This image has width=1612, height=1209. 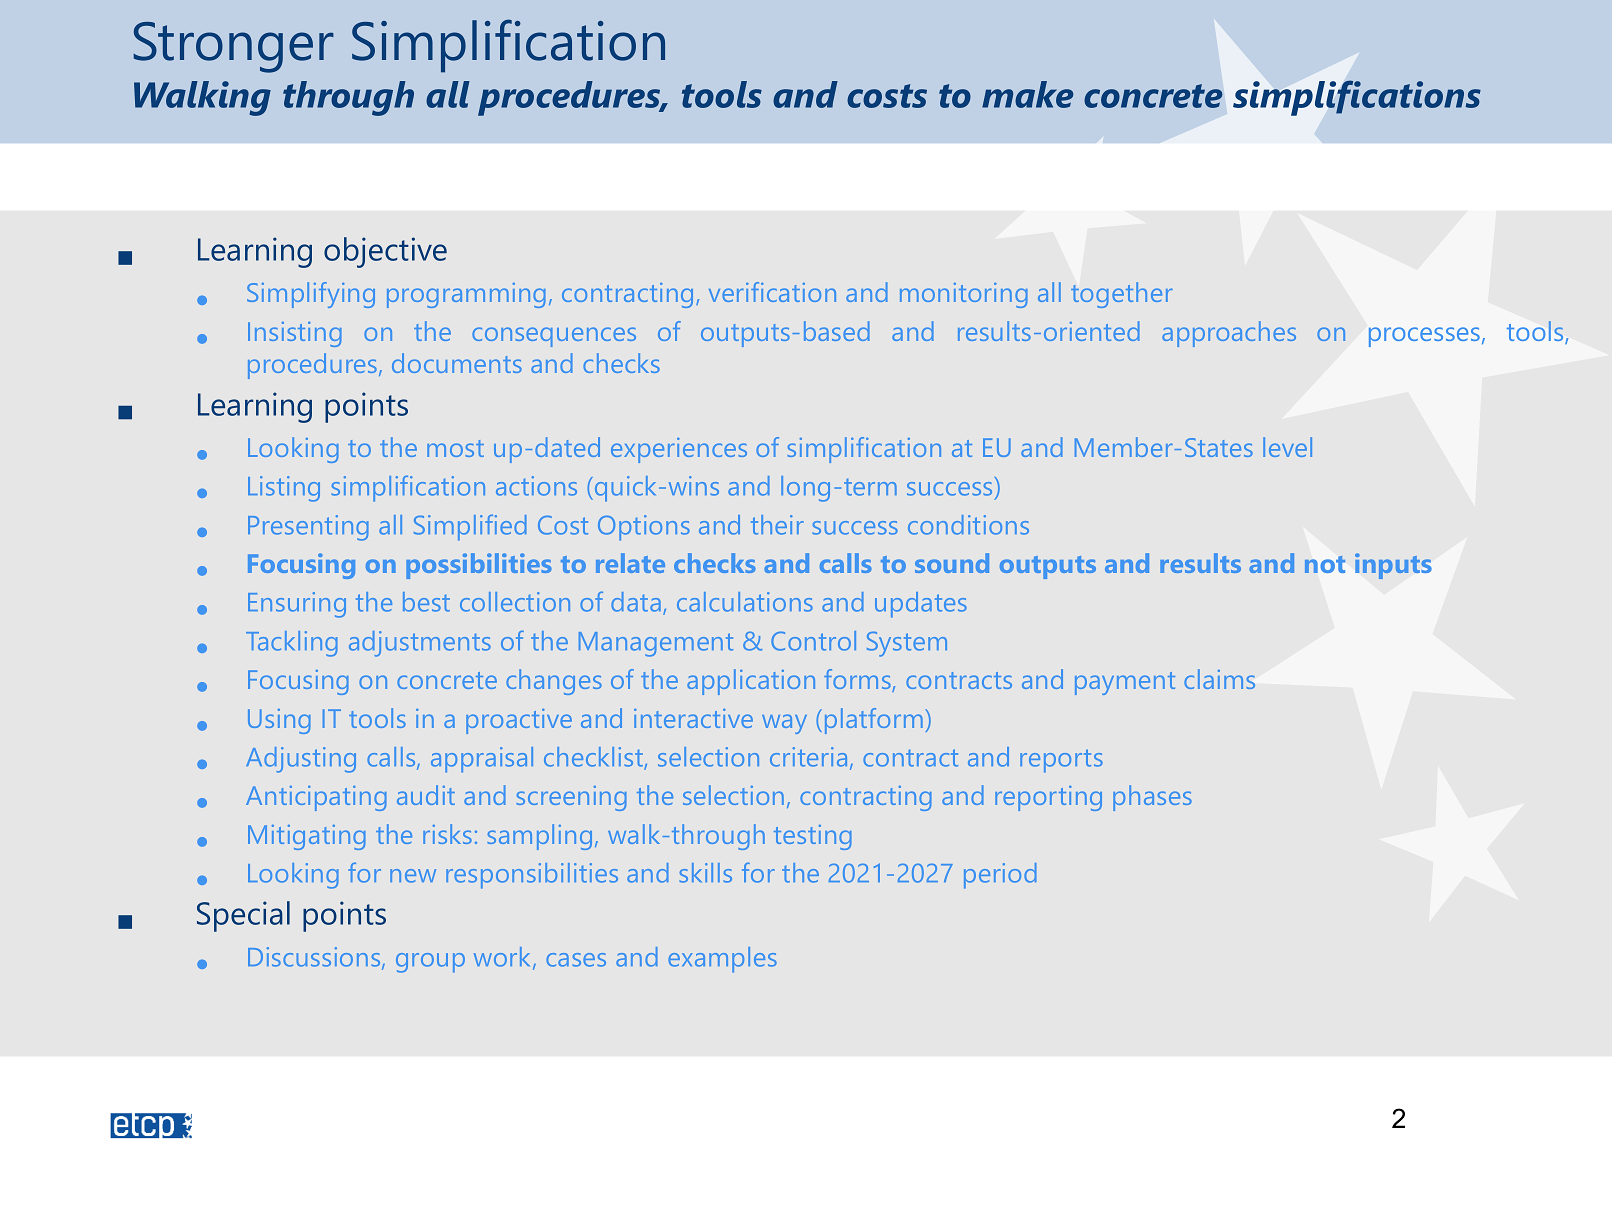 What do you see at coordinates (1000, 876) in the image?
I see `period` at bounding box center [1000, 876].
